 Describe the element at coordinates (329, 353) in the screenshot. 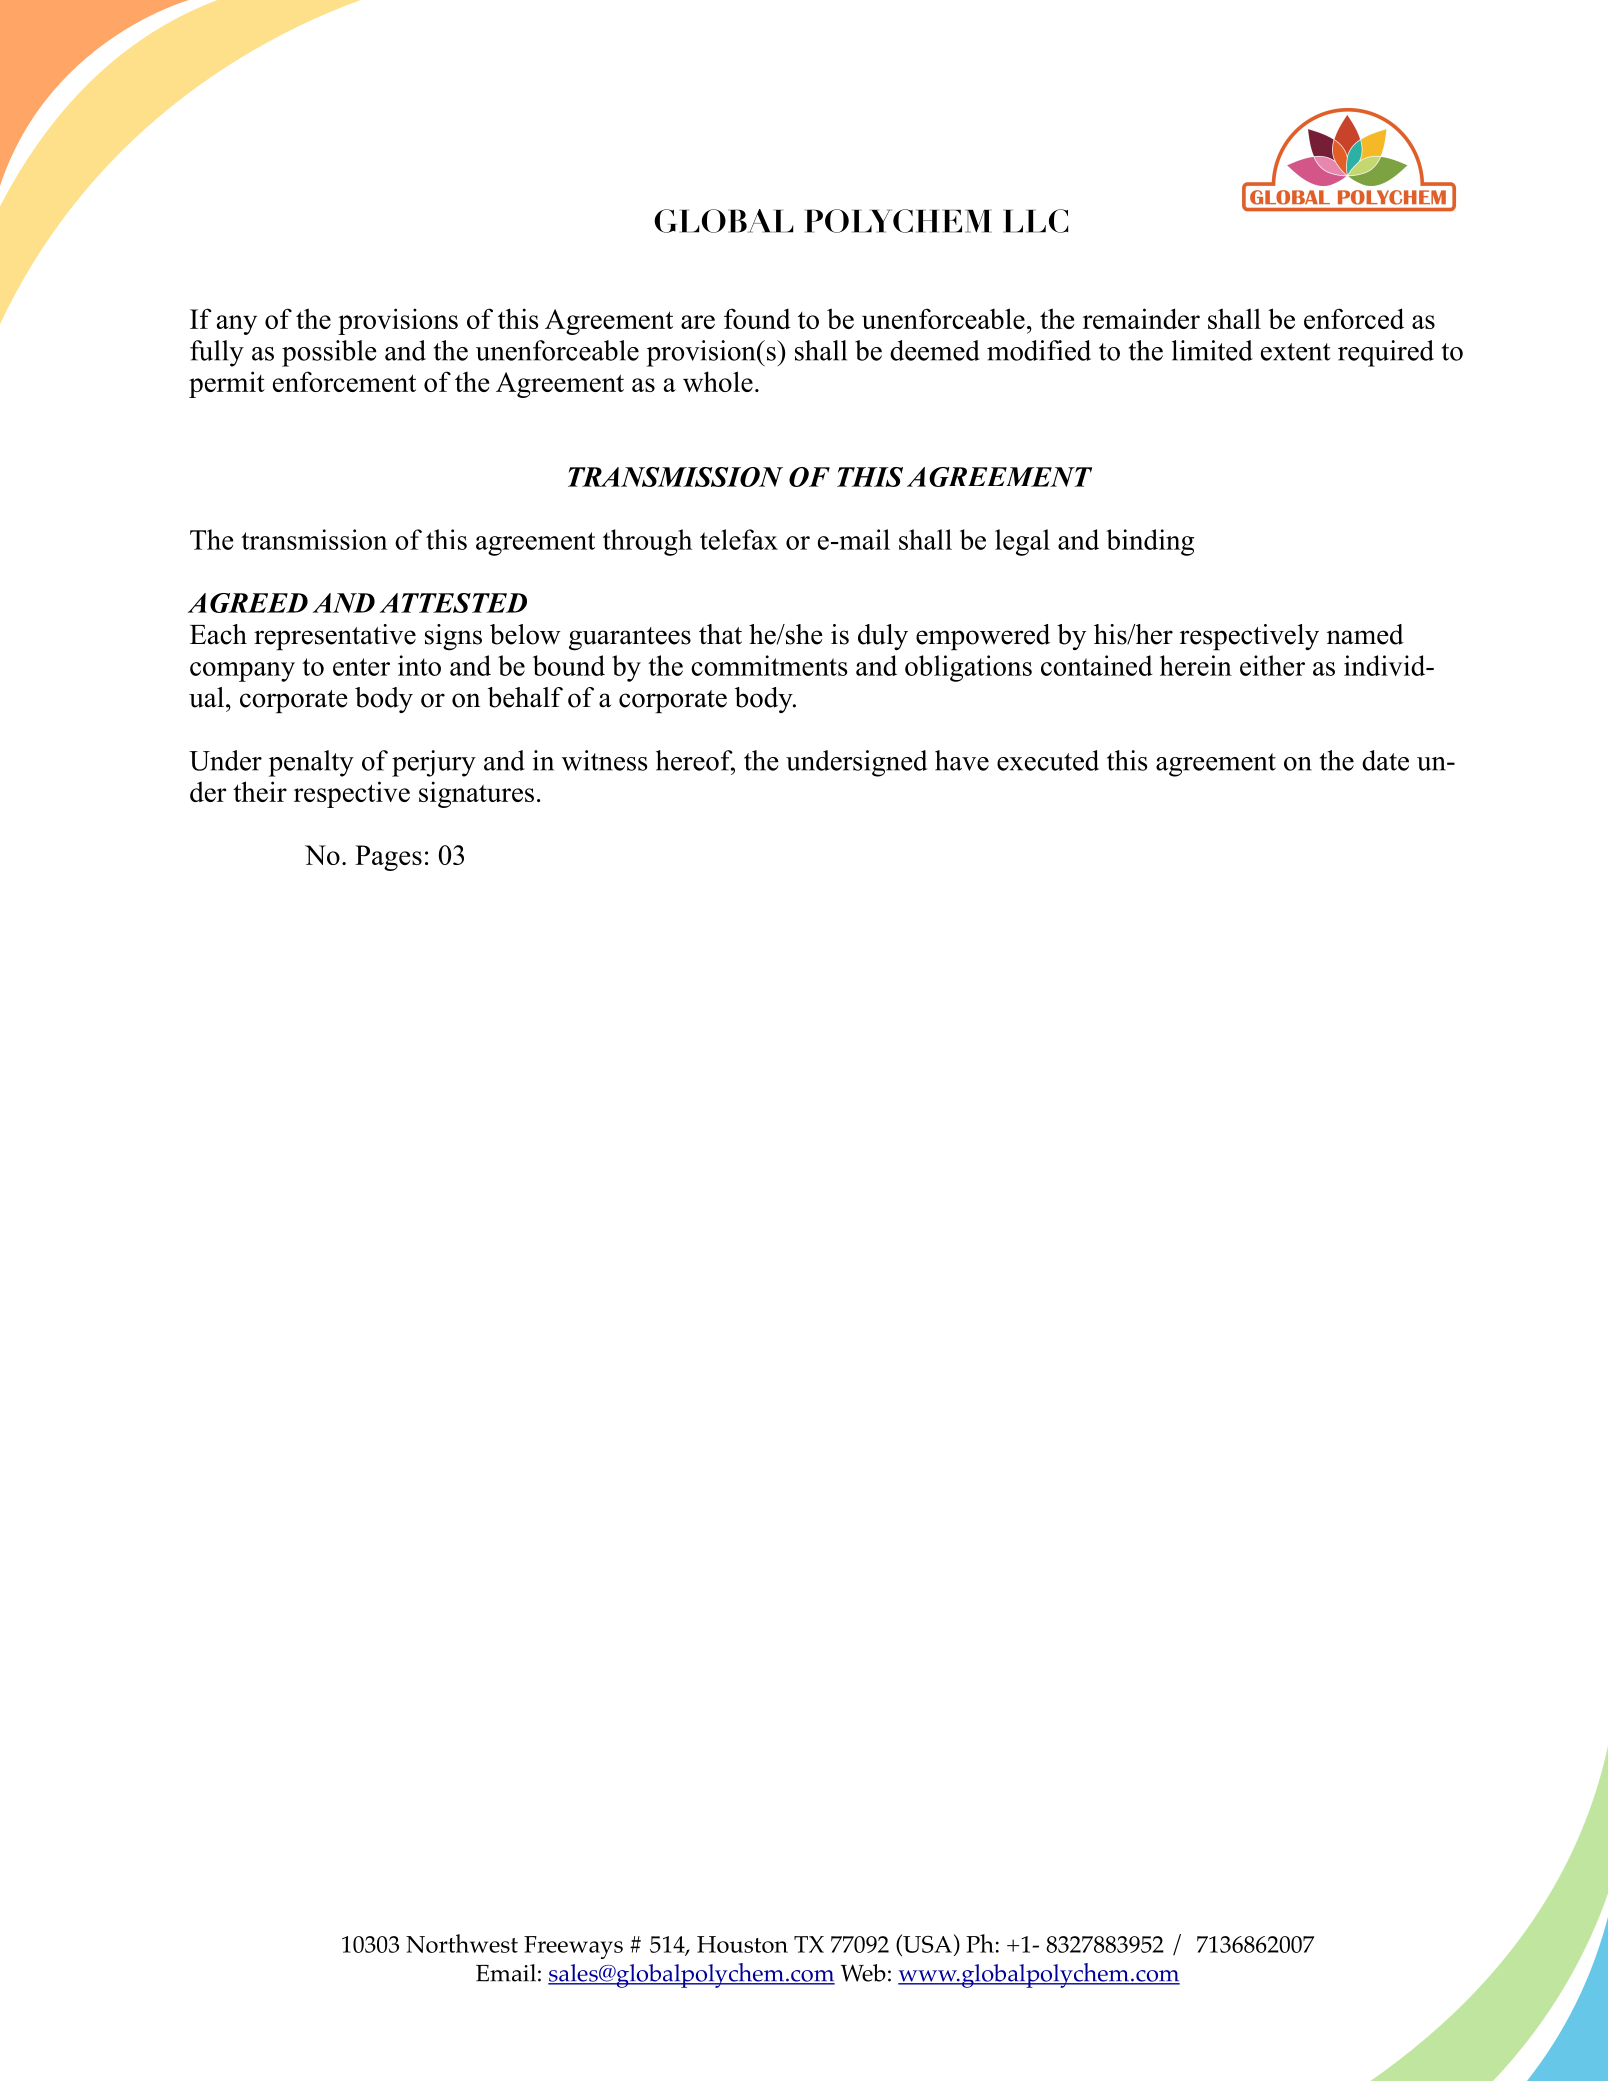

I see `possible` at that location.
